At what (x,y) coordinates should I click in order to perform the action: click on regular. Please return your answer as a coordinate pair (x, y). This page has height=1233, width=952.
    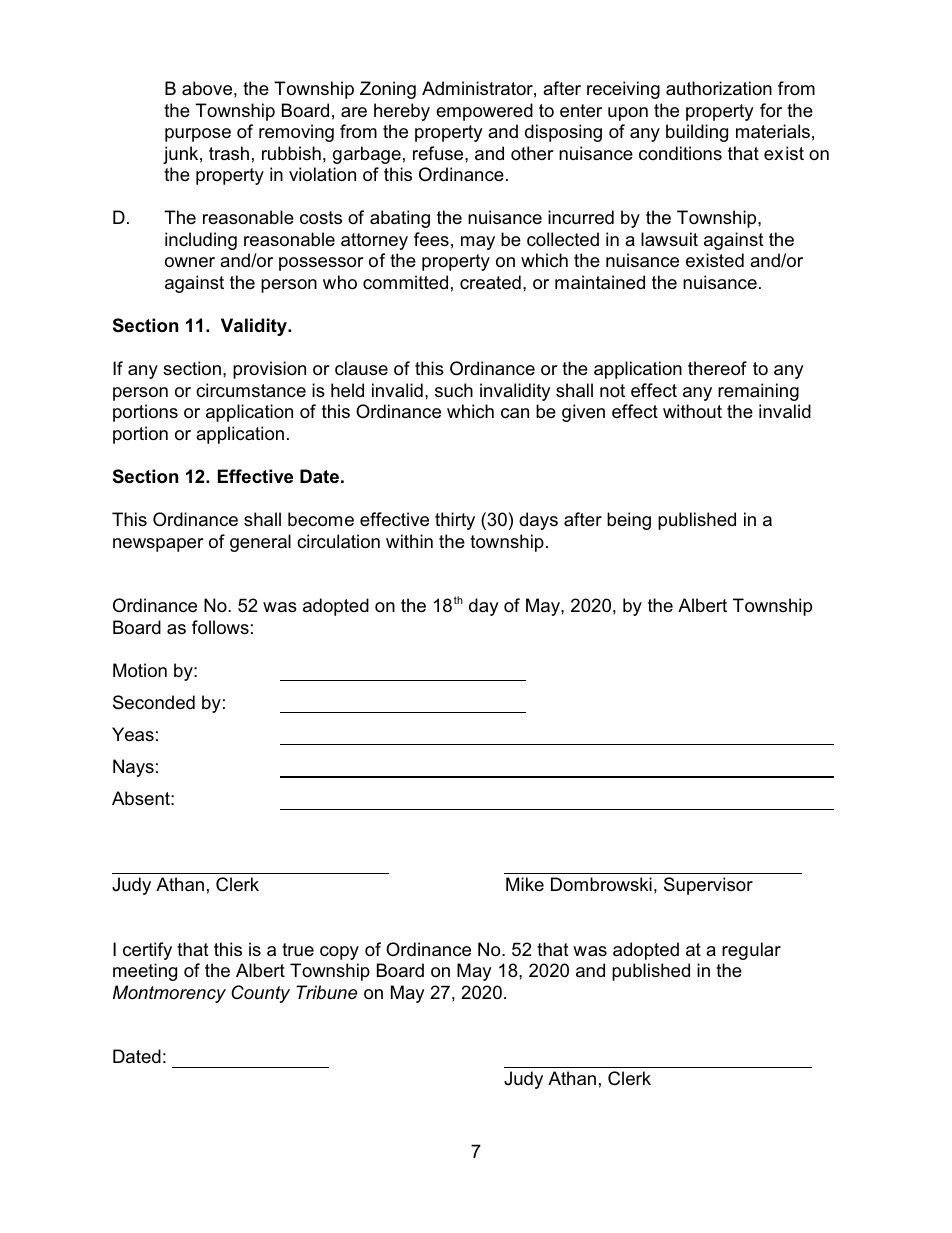
    Looking at the image, I should click on (751, 951).
